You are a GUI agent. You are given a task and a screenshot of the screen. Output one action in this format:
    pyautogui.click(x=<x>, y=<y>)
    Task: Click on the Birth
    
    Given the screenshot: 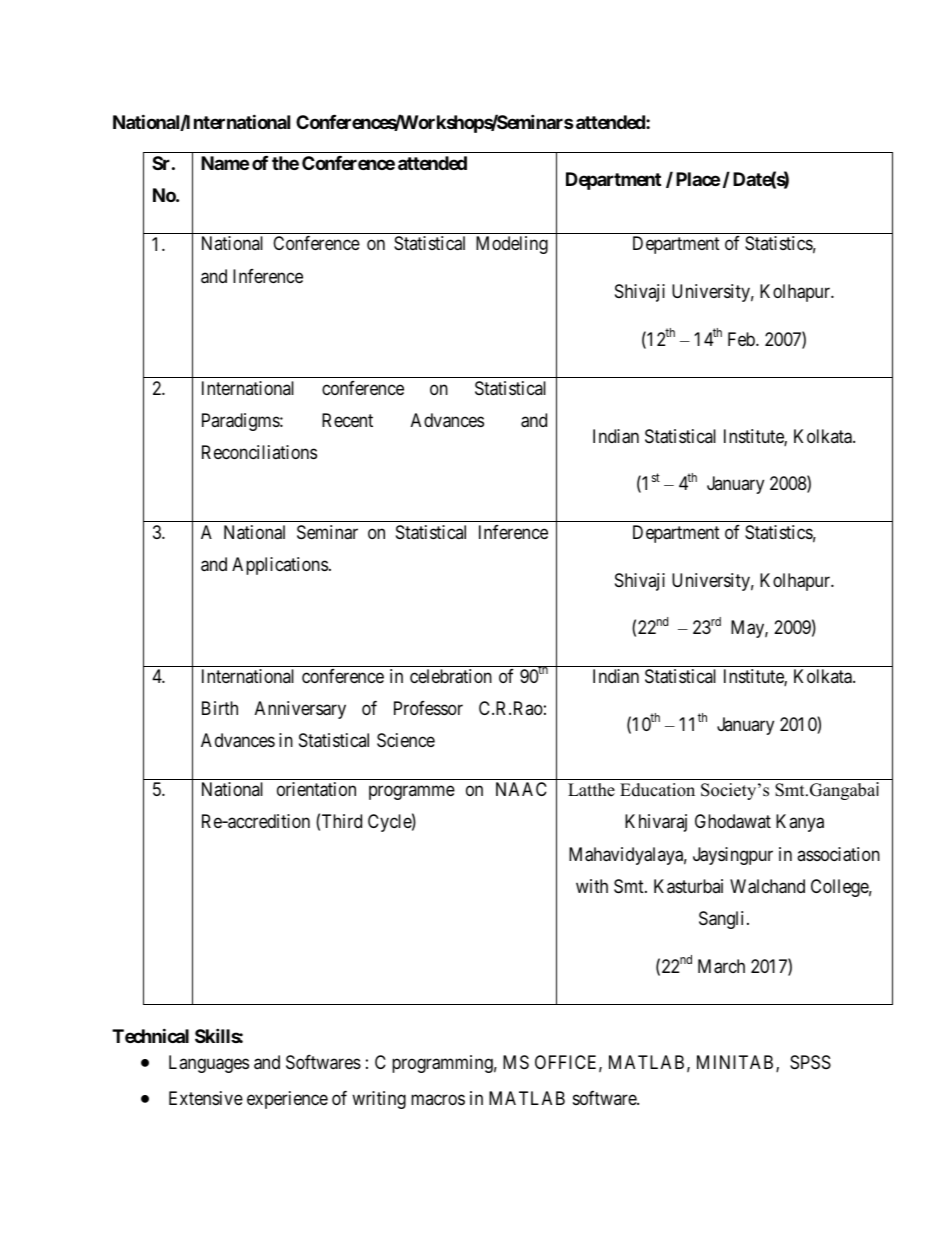 What is the action you would take?
    pyautogui.click(x=220, y=708)
